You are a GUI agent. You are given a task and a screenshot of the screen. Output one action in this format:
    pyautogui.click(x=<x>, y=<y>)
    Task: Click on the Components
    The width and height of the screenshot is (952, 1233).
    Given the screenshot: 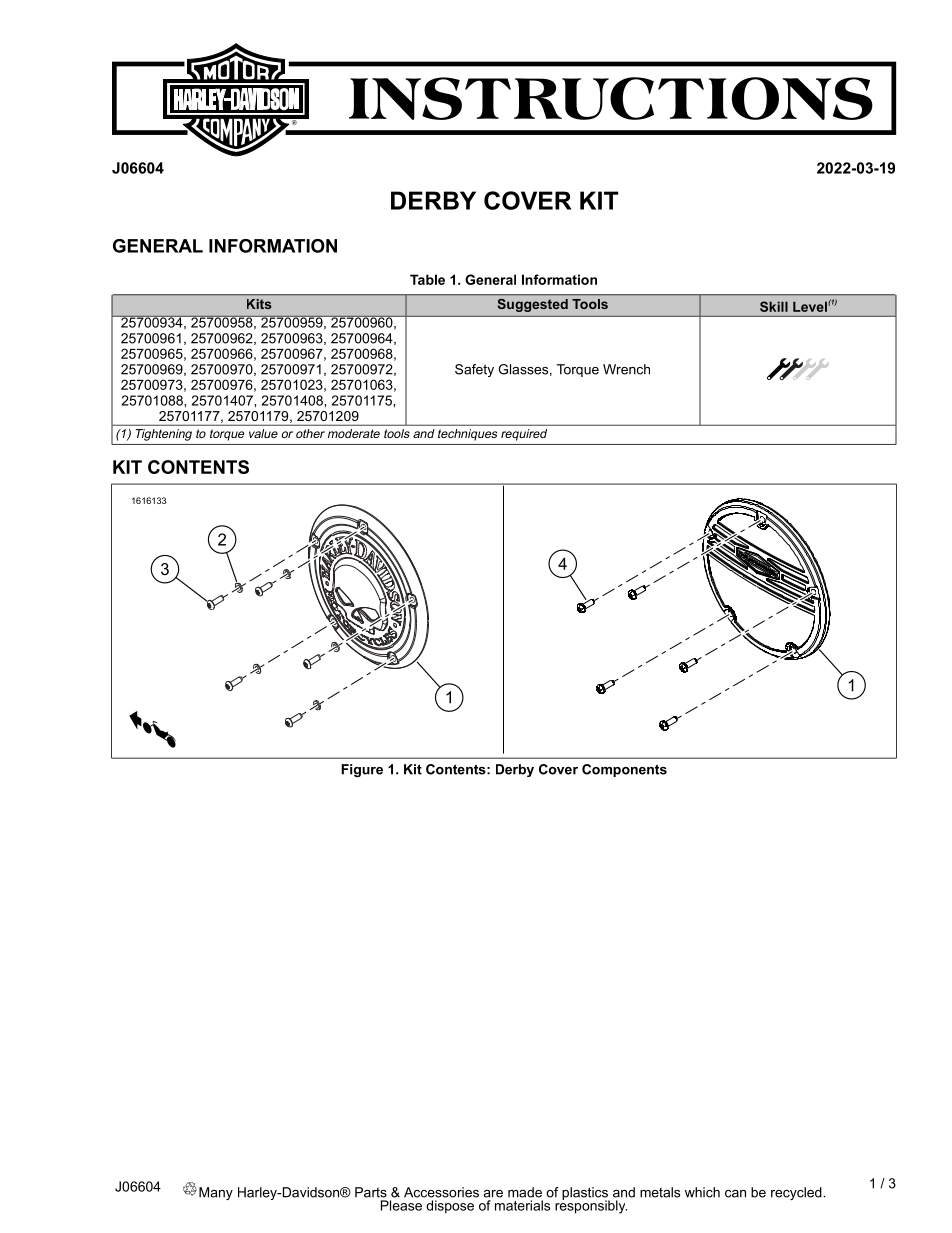 What is the action you would take?
    pyautogui.click(x=624, y=770)
